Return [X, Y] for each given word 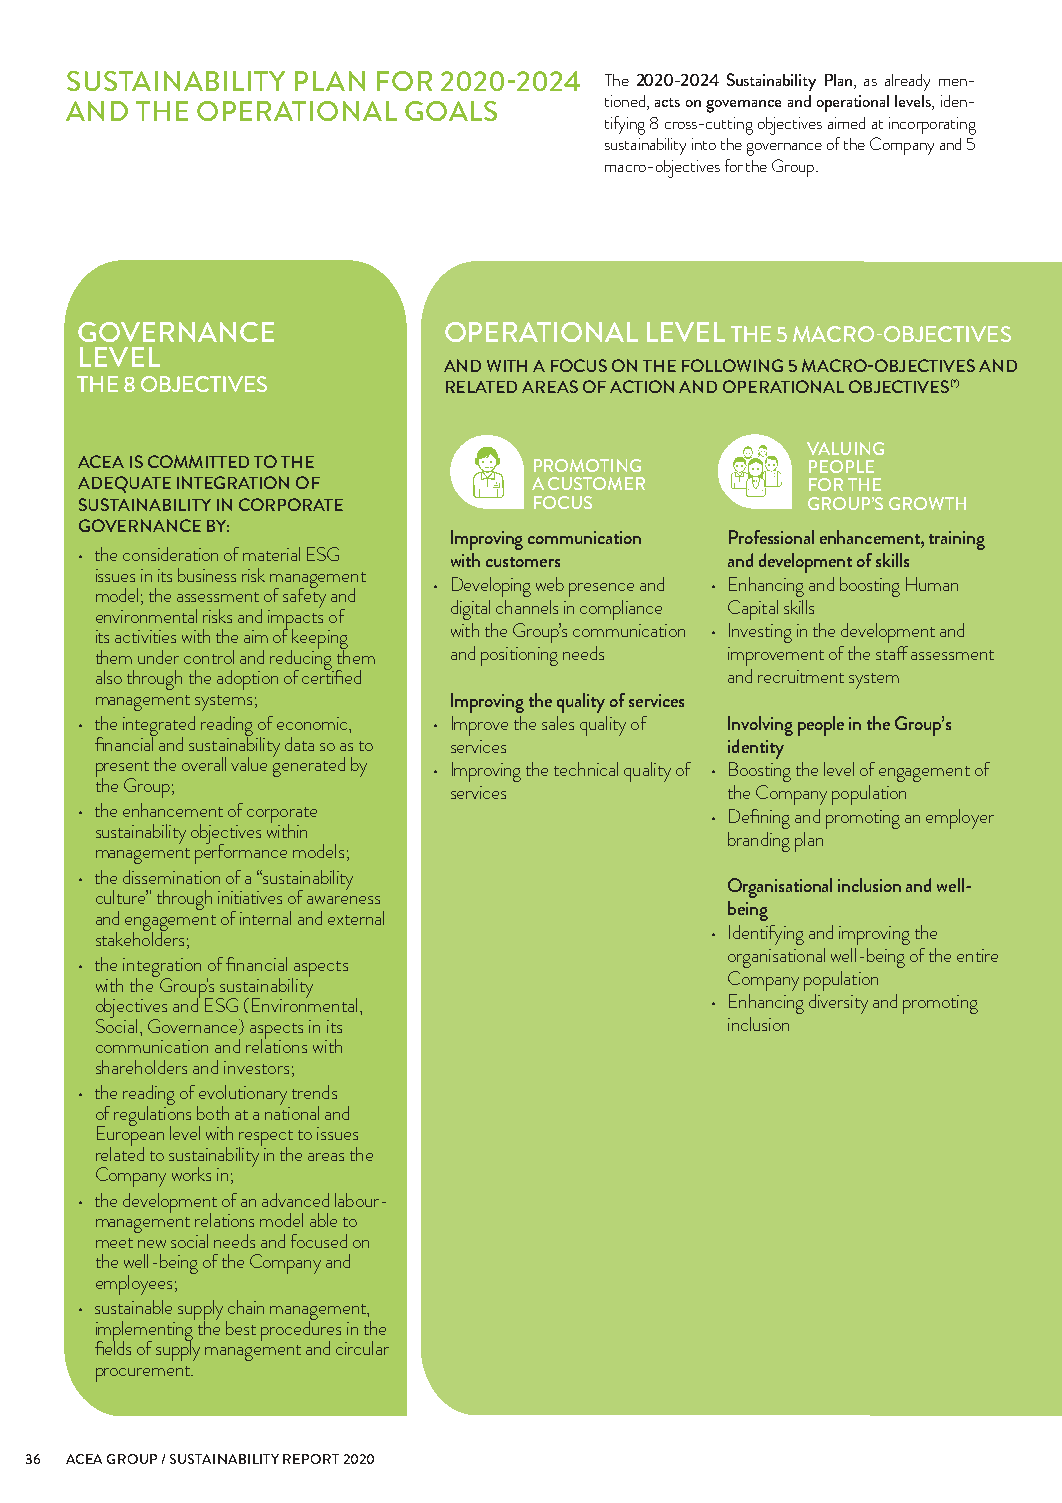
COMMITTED [198, 461]
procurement [144, 1374]
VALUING [845, 448]
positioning [519, 656]
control [209, 657]
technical [586, 769]
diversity [838, 1004]
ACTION [642, 386]
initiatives [250, 897]
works [191, 1174]
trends [314, 1092]
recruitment [801, 676]
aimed [846, 123]
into [704, 144]
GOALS [451, 111]
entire [977, 955]
